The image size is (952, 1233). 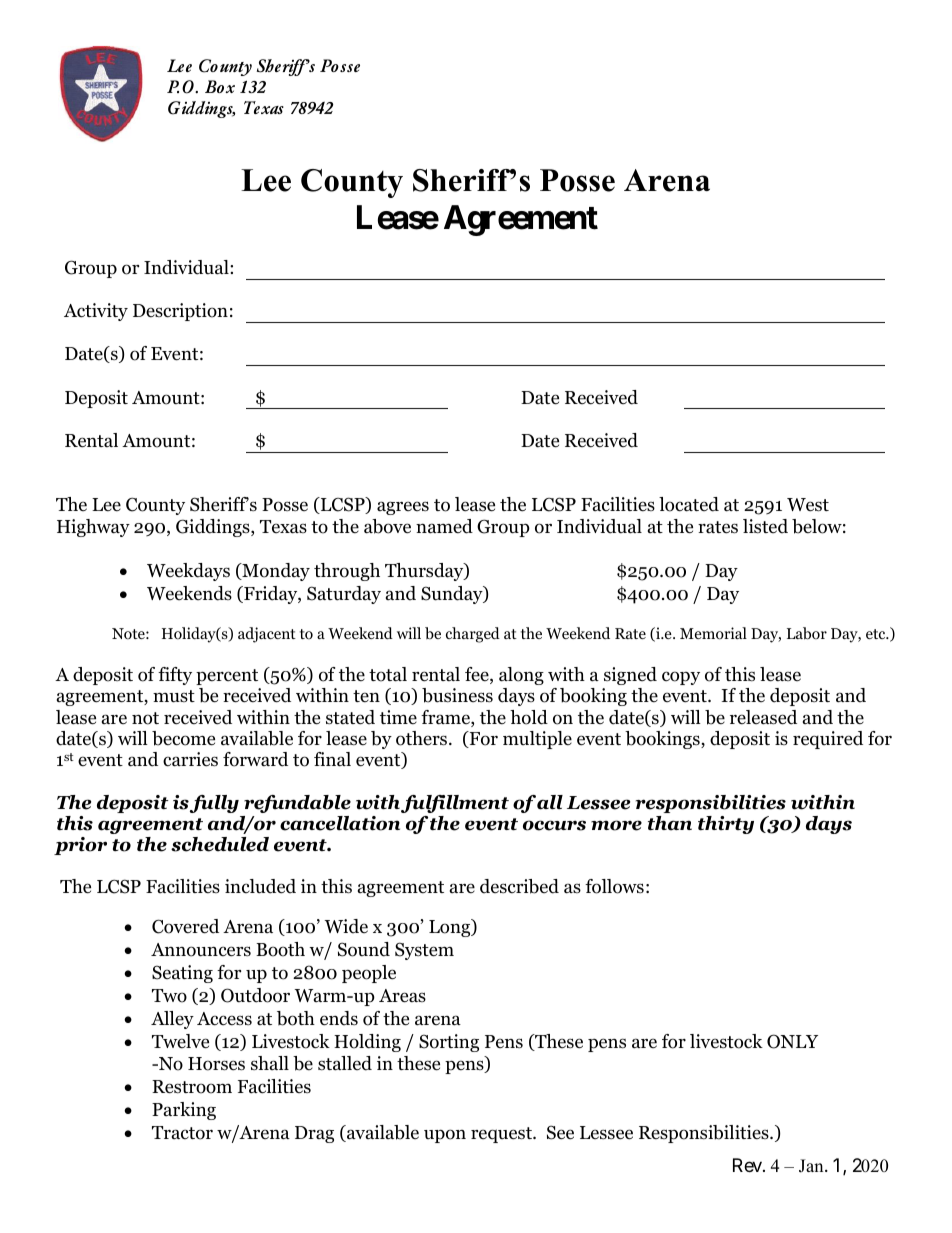 I want to click on charged, so click(x=473, y=635).
